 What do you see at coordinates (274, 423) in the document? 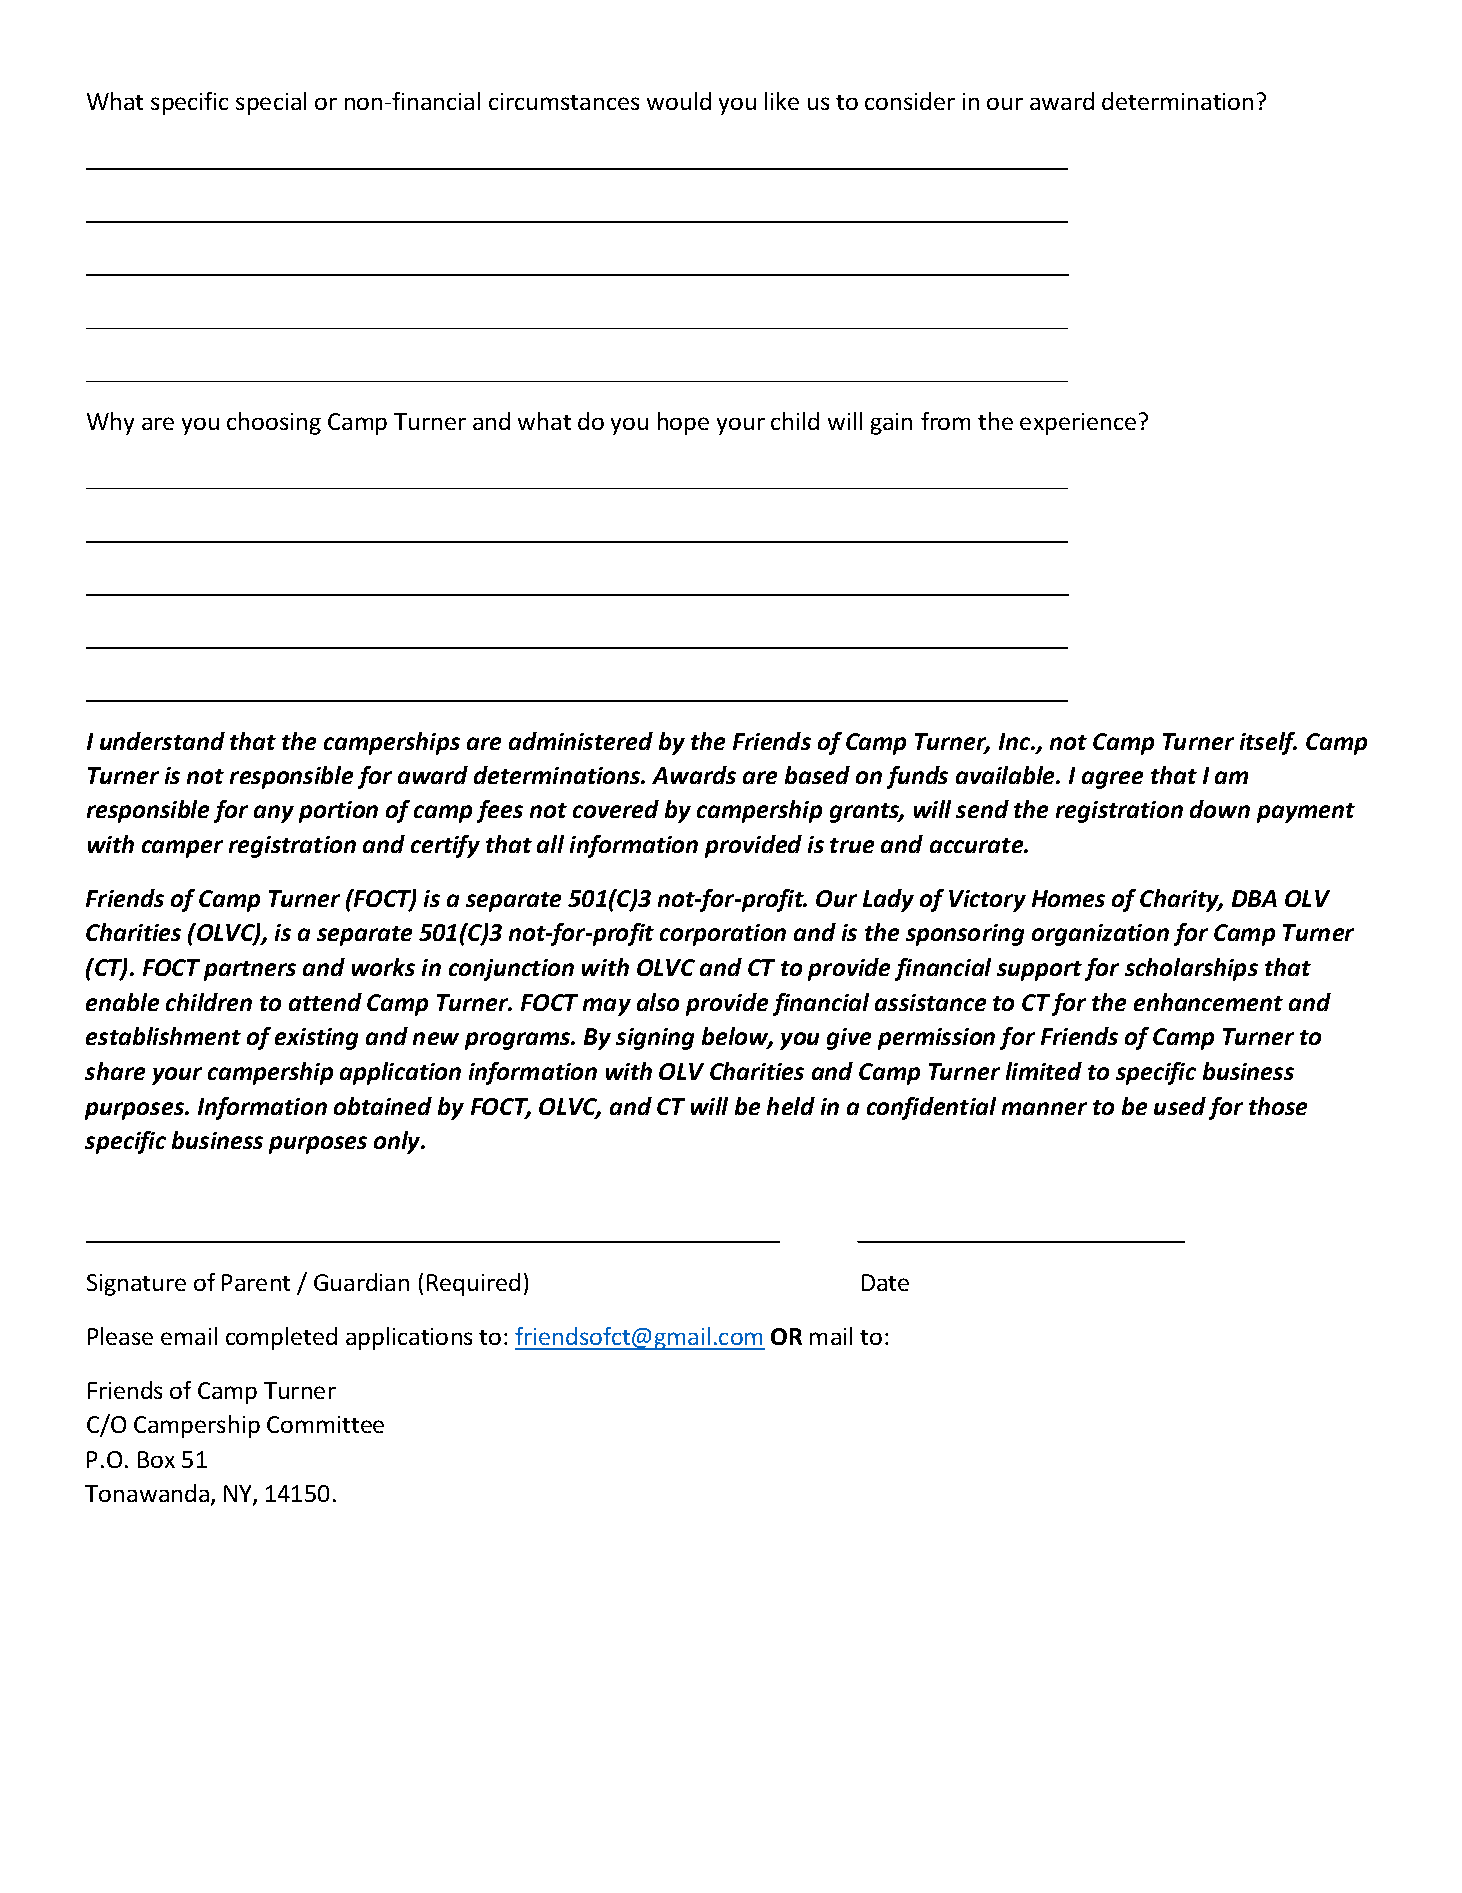
I see `choosing` at bounding box center [274, 423].
